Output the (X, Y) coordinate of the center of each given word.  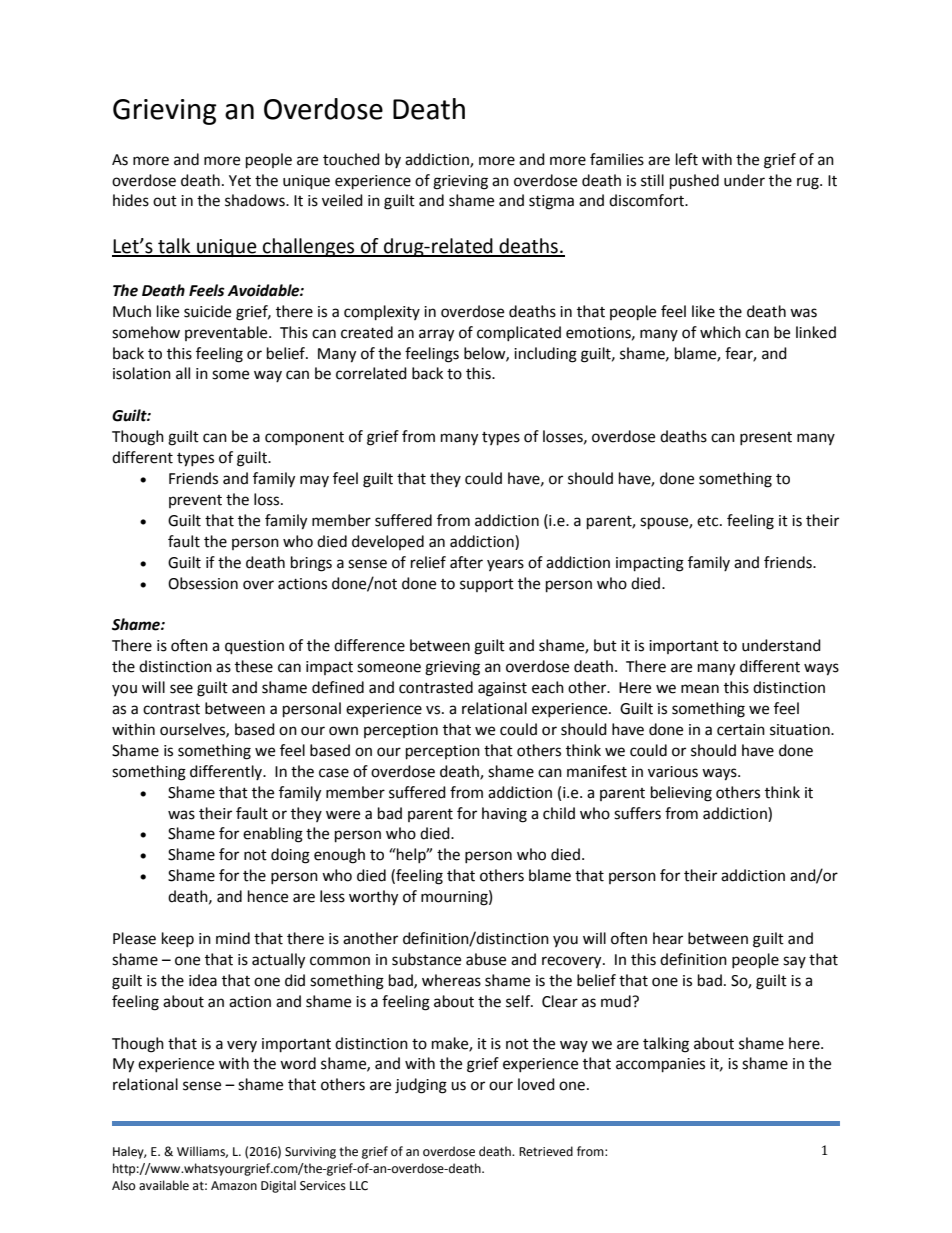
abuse (486, 959)
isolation (142, 373)
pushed (694, 182)
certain (741, 730)
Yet (240, 181)
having (504, 815)
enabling (273, 835)
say (794, 962)
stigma (551, 202)
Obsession (203, 583)
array (436, 335)
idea (203, 980)
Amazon (234, 1186)
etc (709, 521)
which (720, 332)
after (466, 562)
